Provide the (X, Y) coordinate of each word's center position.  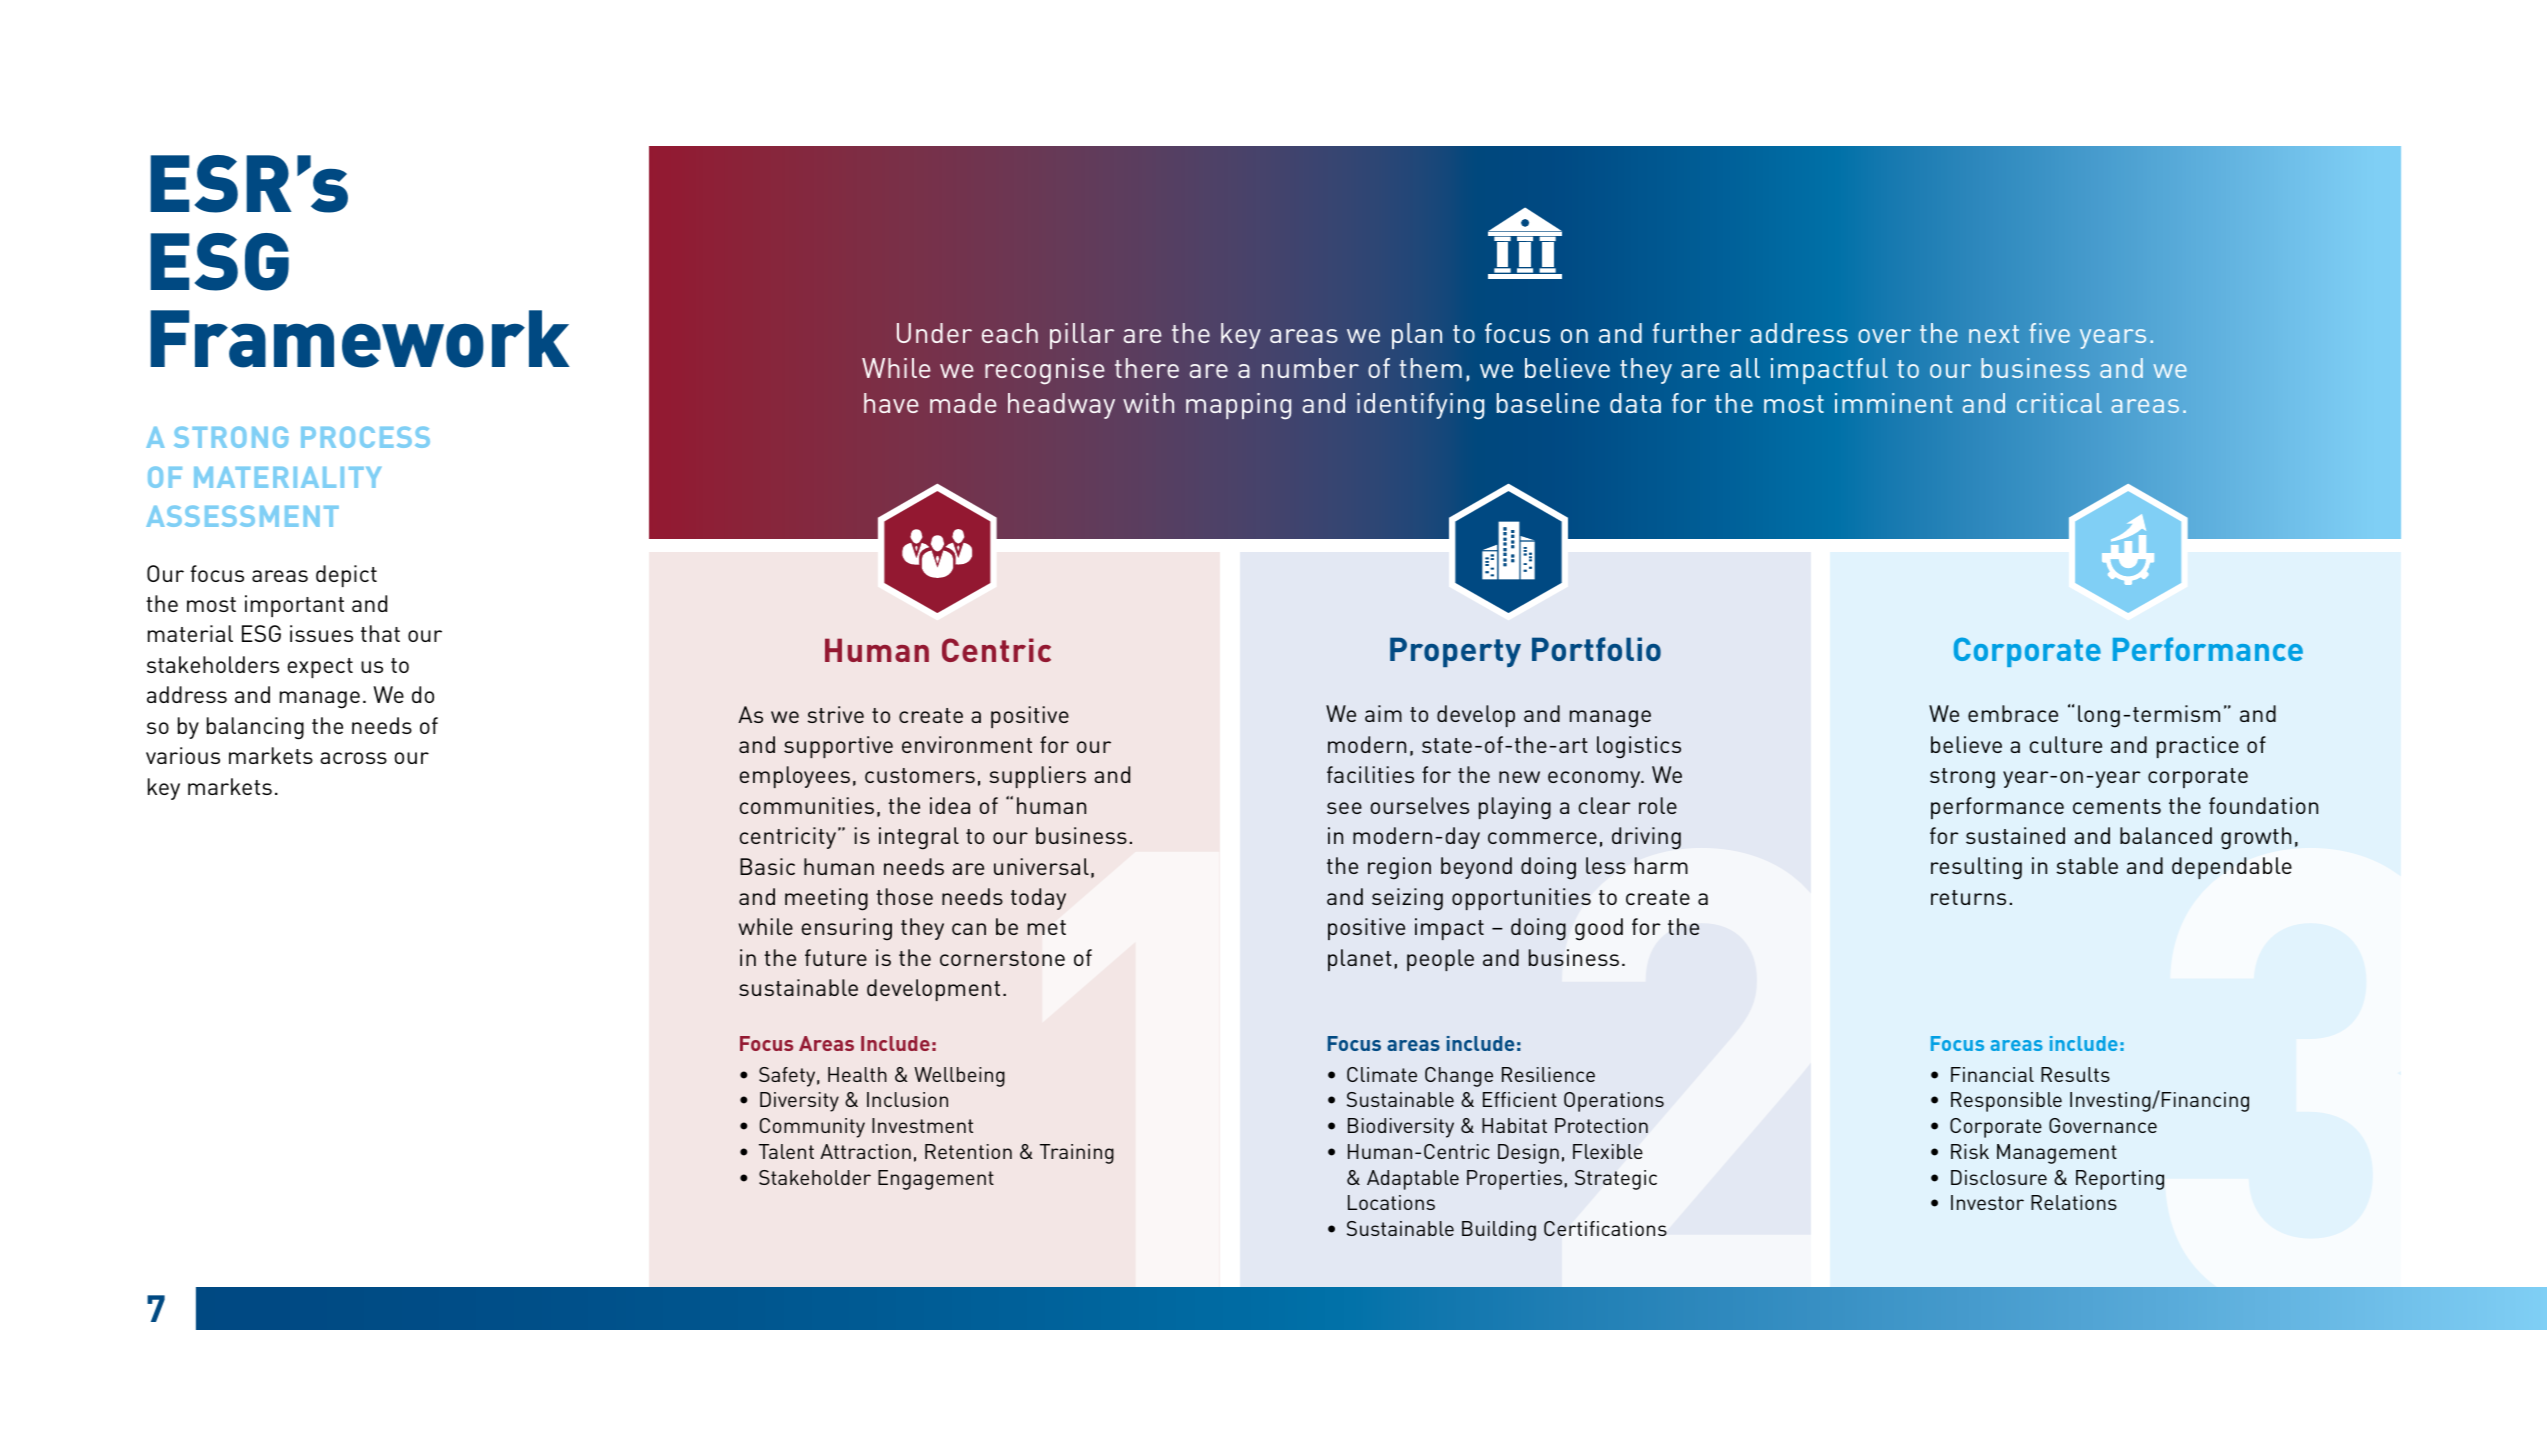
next (1994, 334)
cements (2117, 806)
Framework (360, 339)
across (353, 758)
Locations (1391, 1202)
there (1147, 368)
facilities (1370, 774)
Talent (786, 1151)
